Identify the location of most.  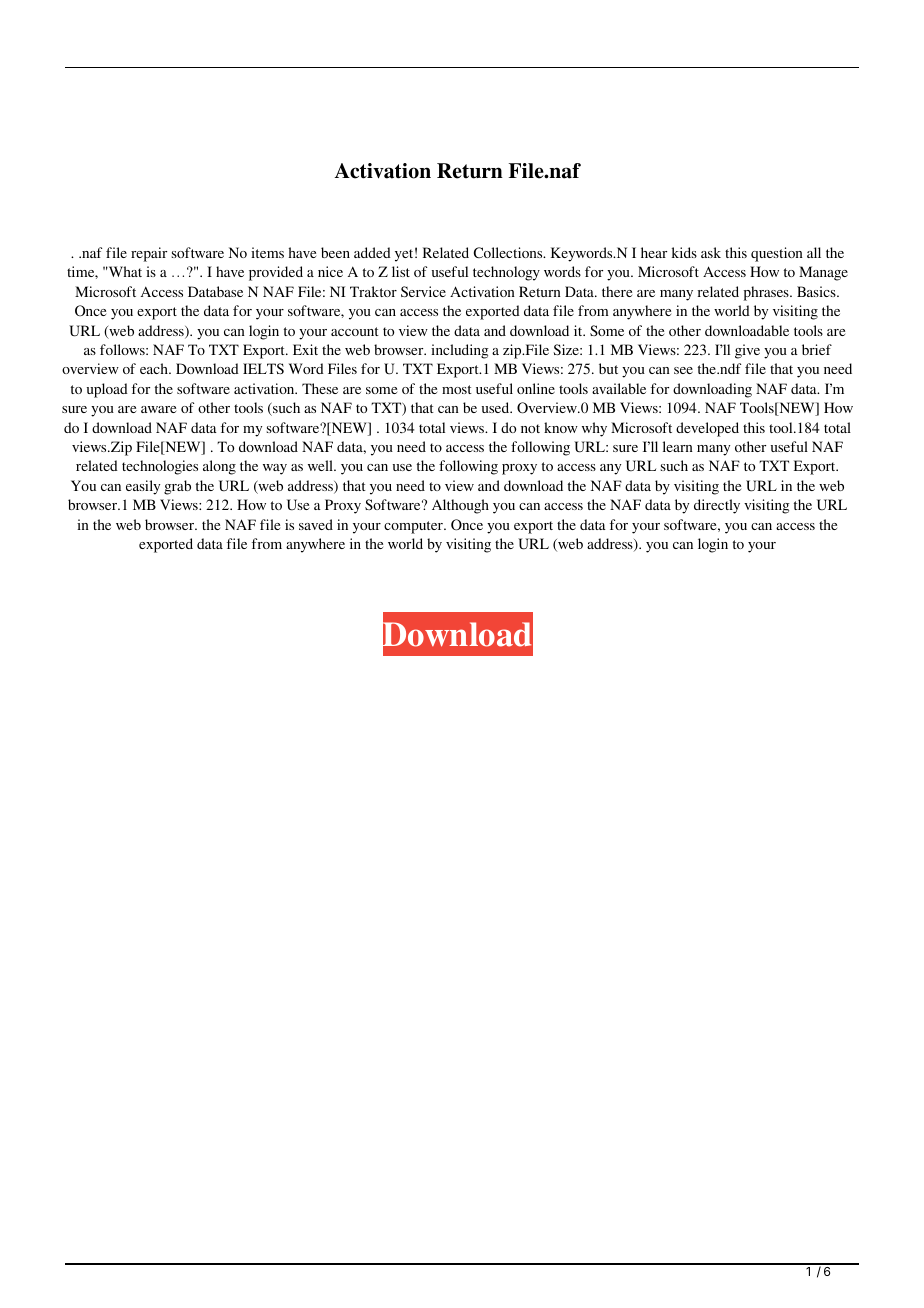
(457, 389).
